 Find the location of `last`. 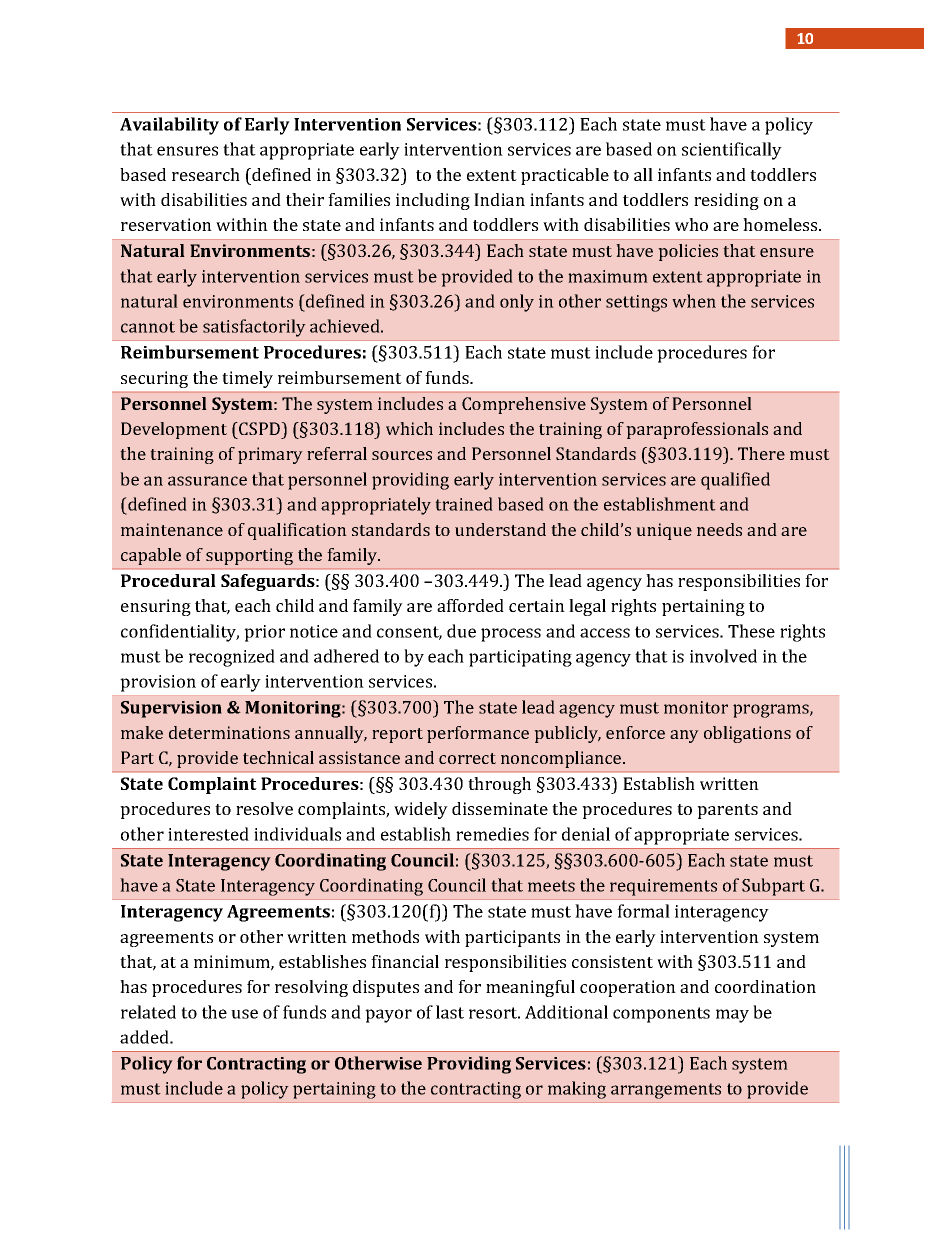

last is located at coordinates (450, 1012).
